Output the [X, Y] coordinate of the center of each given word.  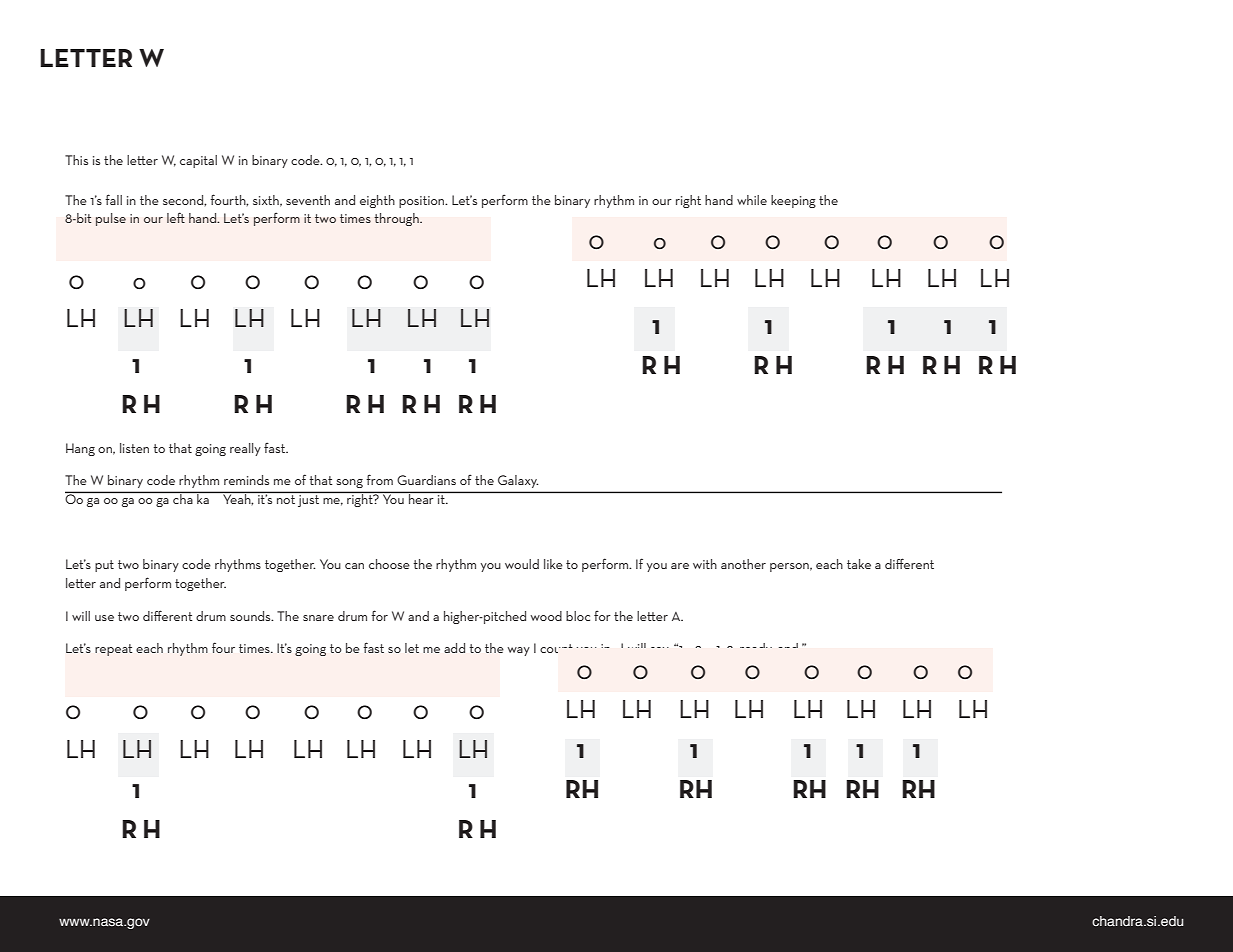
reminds [246, 480]
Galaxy [518, 481]
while [752, 200]
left [176, 217]
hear [421, 498]
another [743, 564]
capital [198, 161]
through [397, 219]
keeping [793, 201]
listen [134, 448]
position [423, 202]
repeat [113, 650]
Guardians [426, 480]
